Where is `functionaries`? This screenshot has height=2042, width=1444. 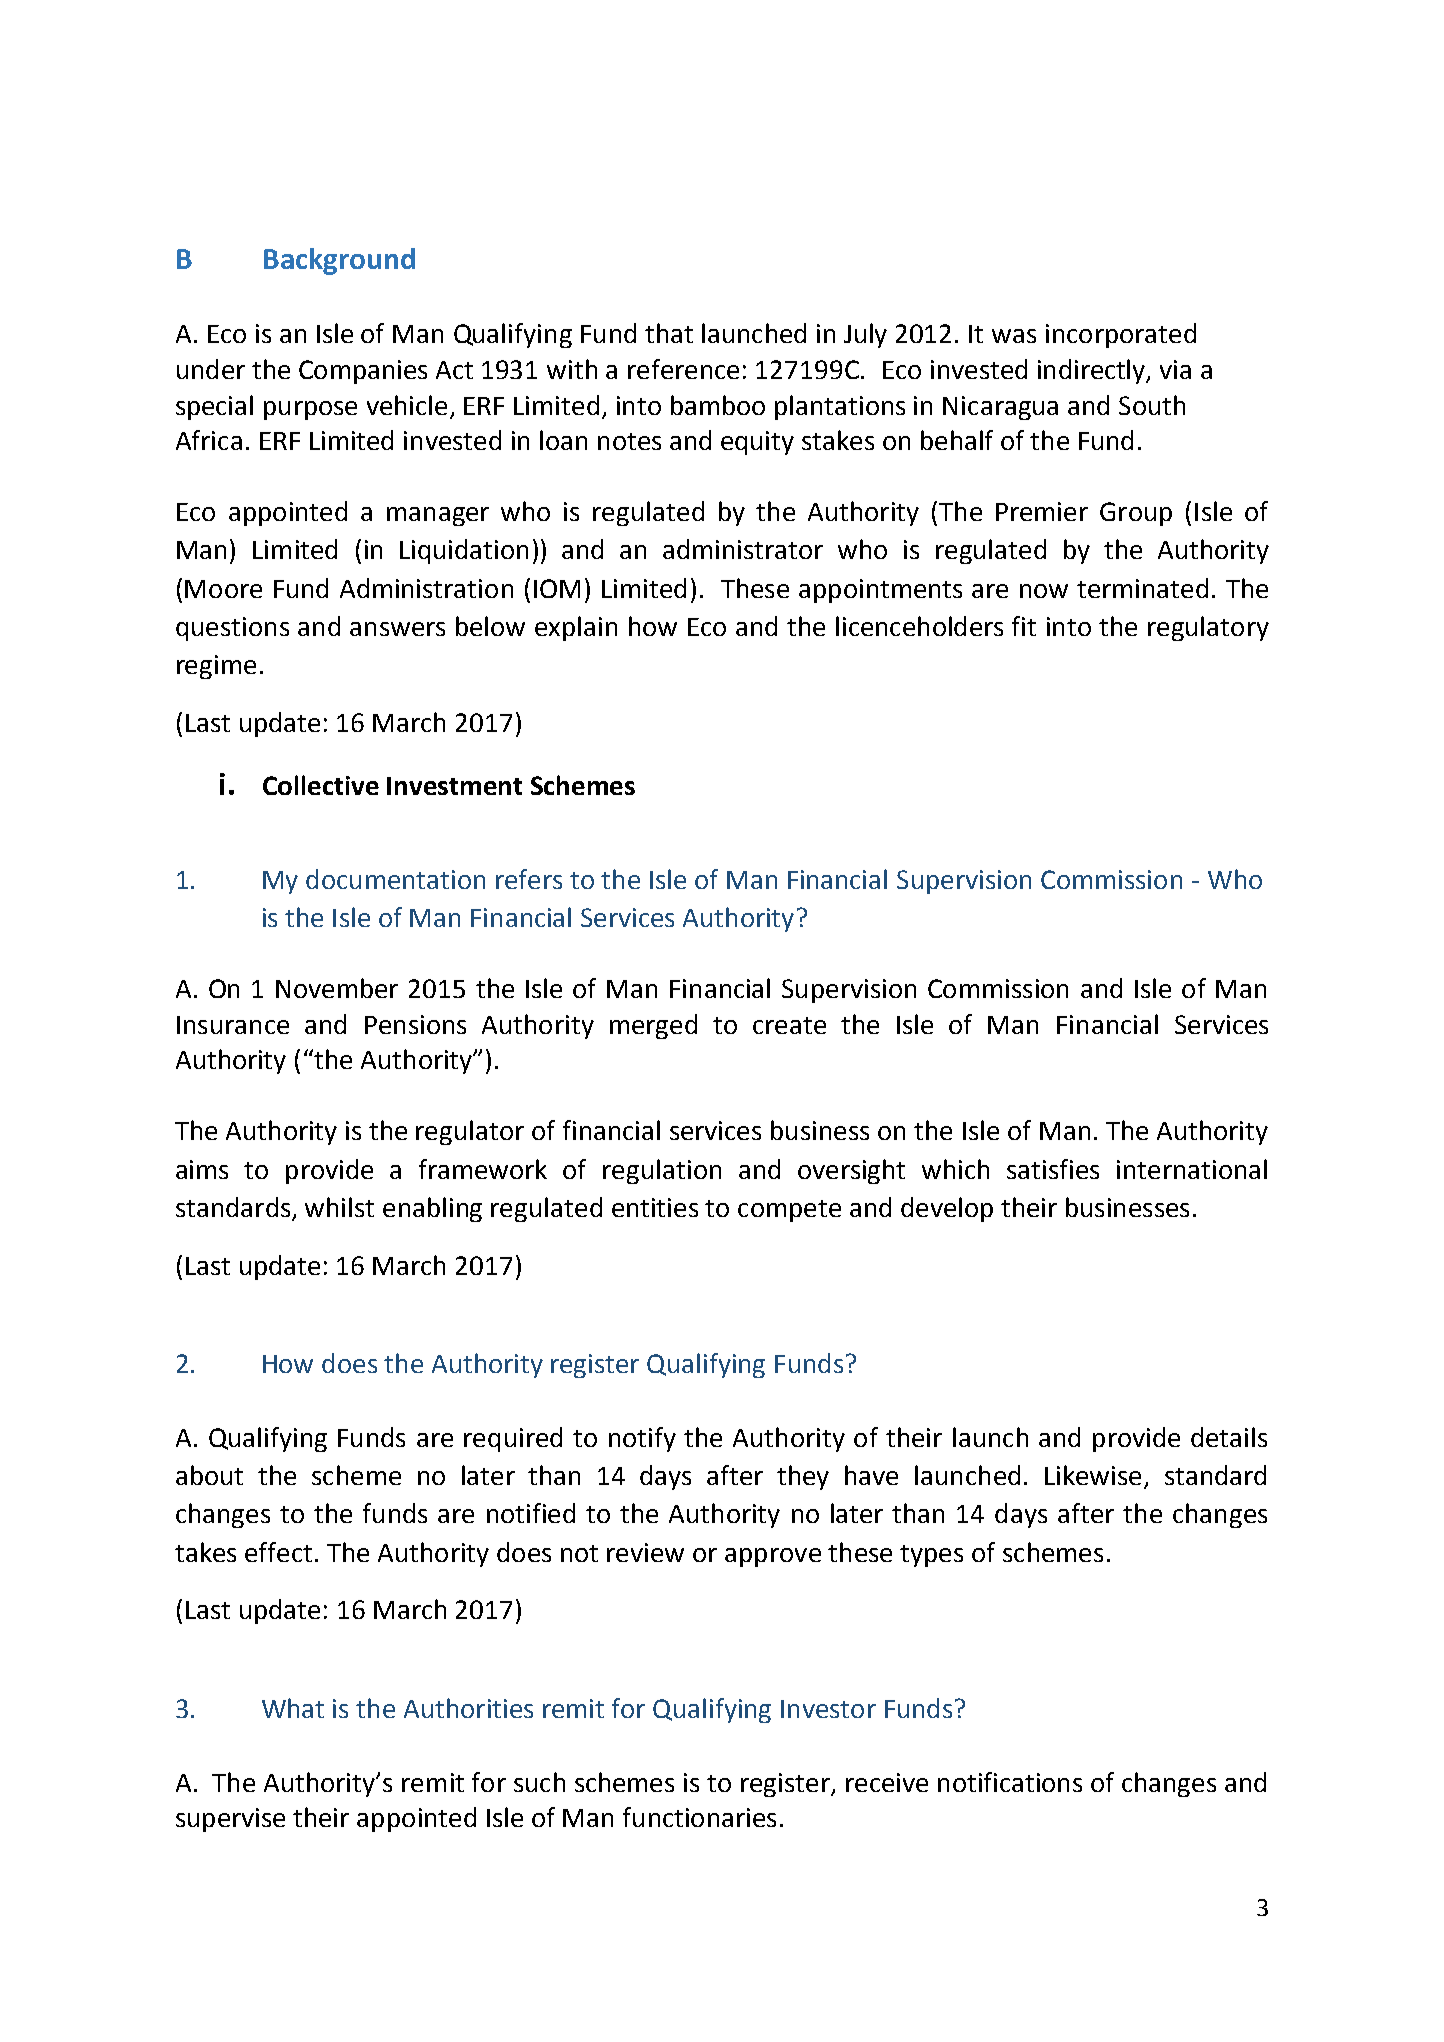 functionaries is located at coordinates (699, 1817).
